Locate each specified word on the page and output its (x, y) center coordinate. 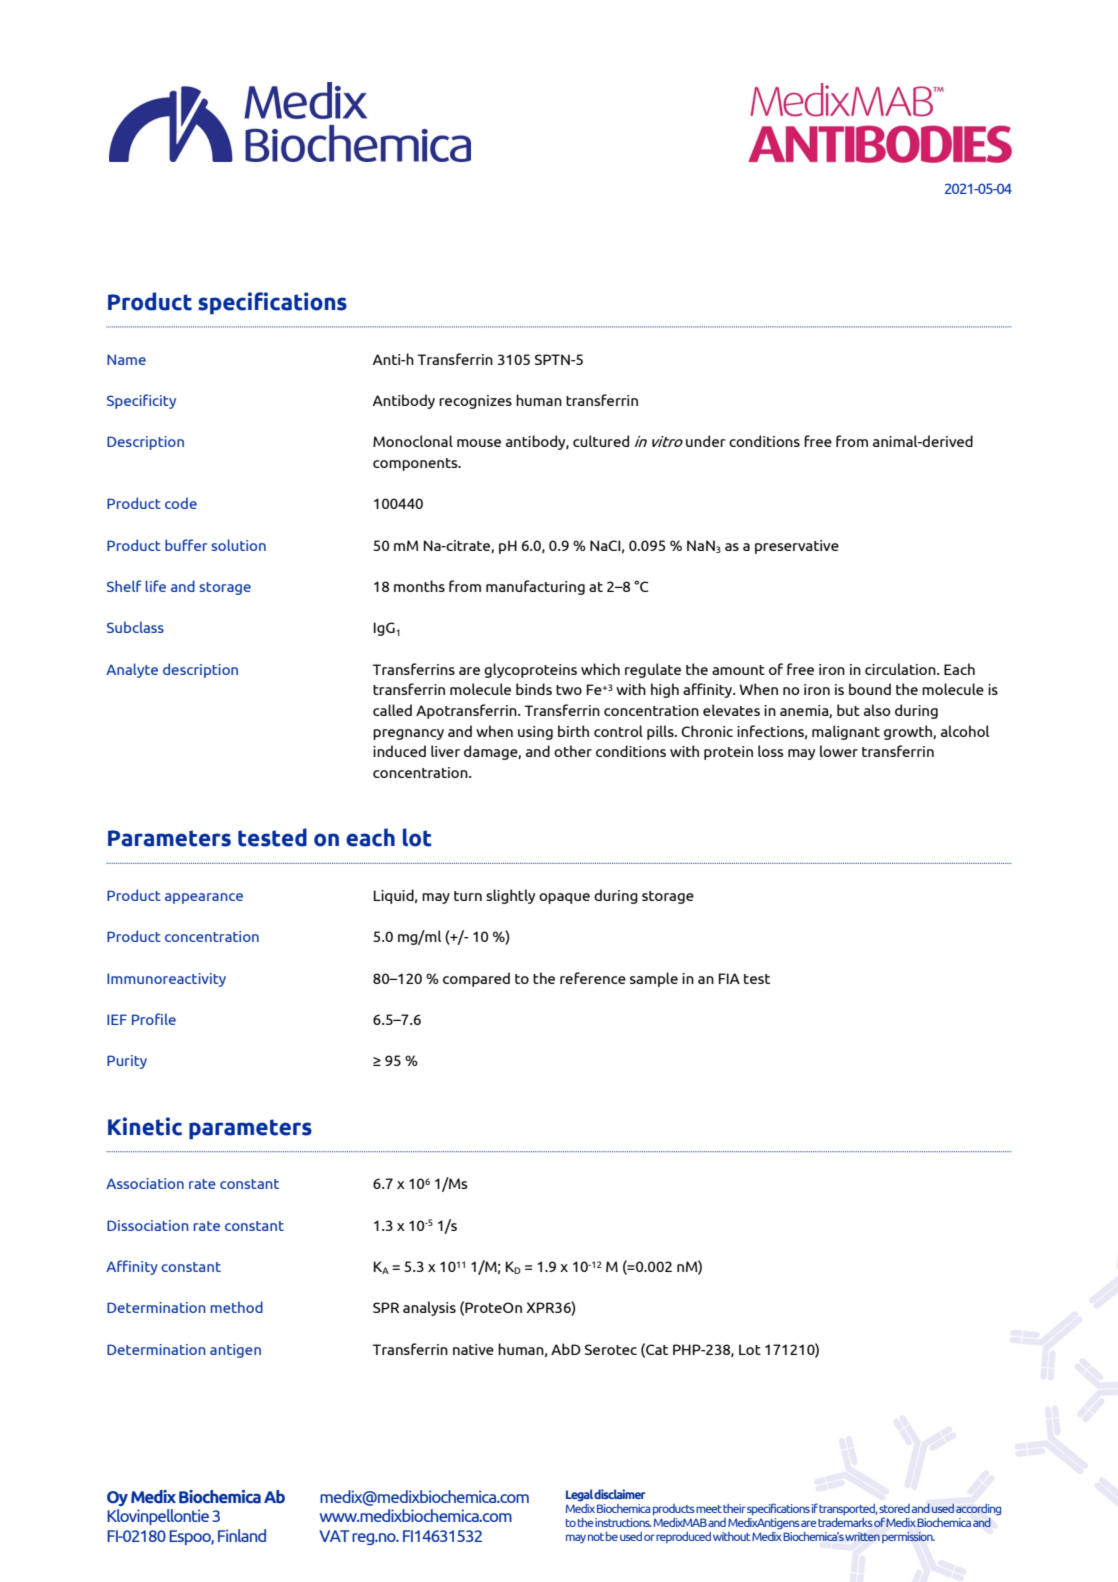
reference (593, 978)
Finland (242, 1535)
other (573, 751)
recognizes (475, 402)
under (706, 441)
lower (839, 751)
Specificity (141, 401)
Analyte (132, 670)
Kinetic (145, 1126)
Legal (579, 1495)
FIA (729, 978)
